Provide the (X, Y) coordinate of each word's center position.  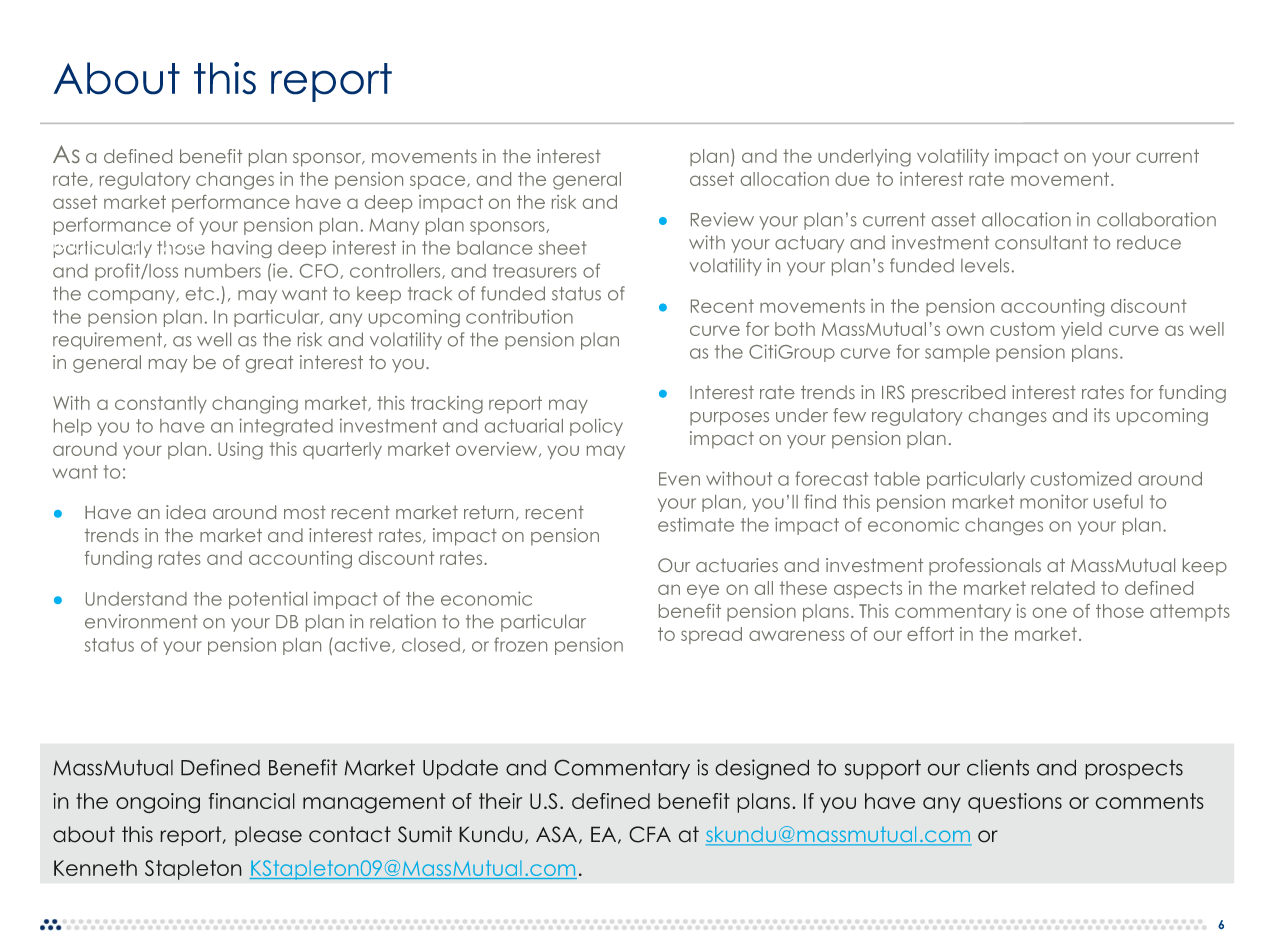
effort (930, 634)
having (242, 249)
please (268, 836)
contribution (519, 316)
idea (185, 512)
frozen (520, 644)
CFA (650, 834)
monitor (1054, 501)
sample (957, 353)
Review (722, 219)
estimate (696, 524)
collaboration (1156, 219)
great (269, 364)
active (364, 645)
